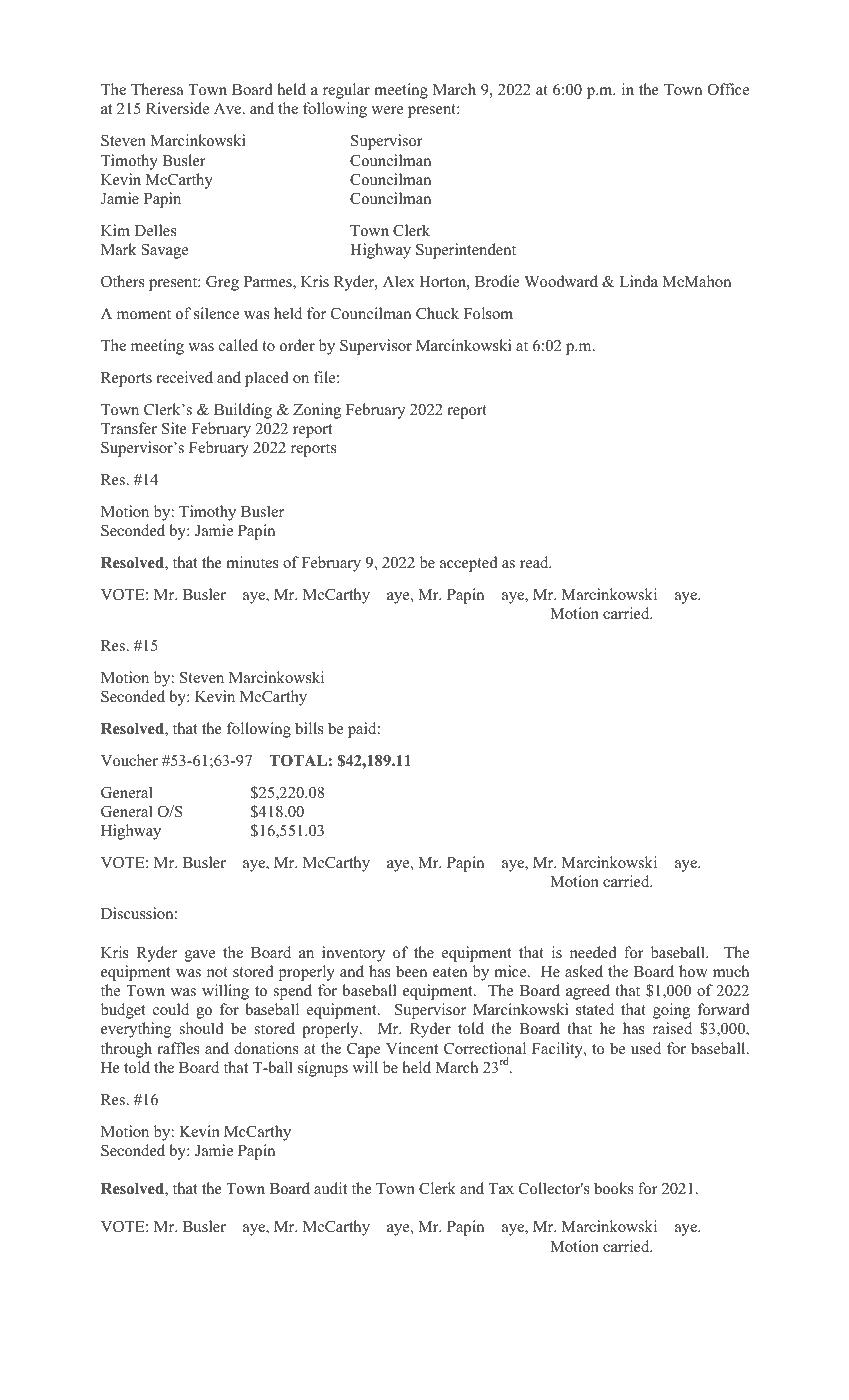 This document has height=1400, width=849. I want to click on raffles, so click(178, 1048).
